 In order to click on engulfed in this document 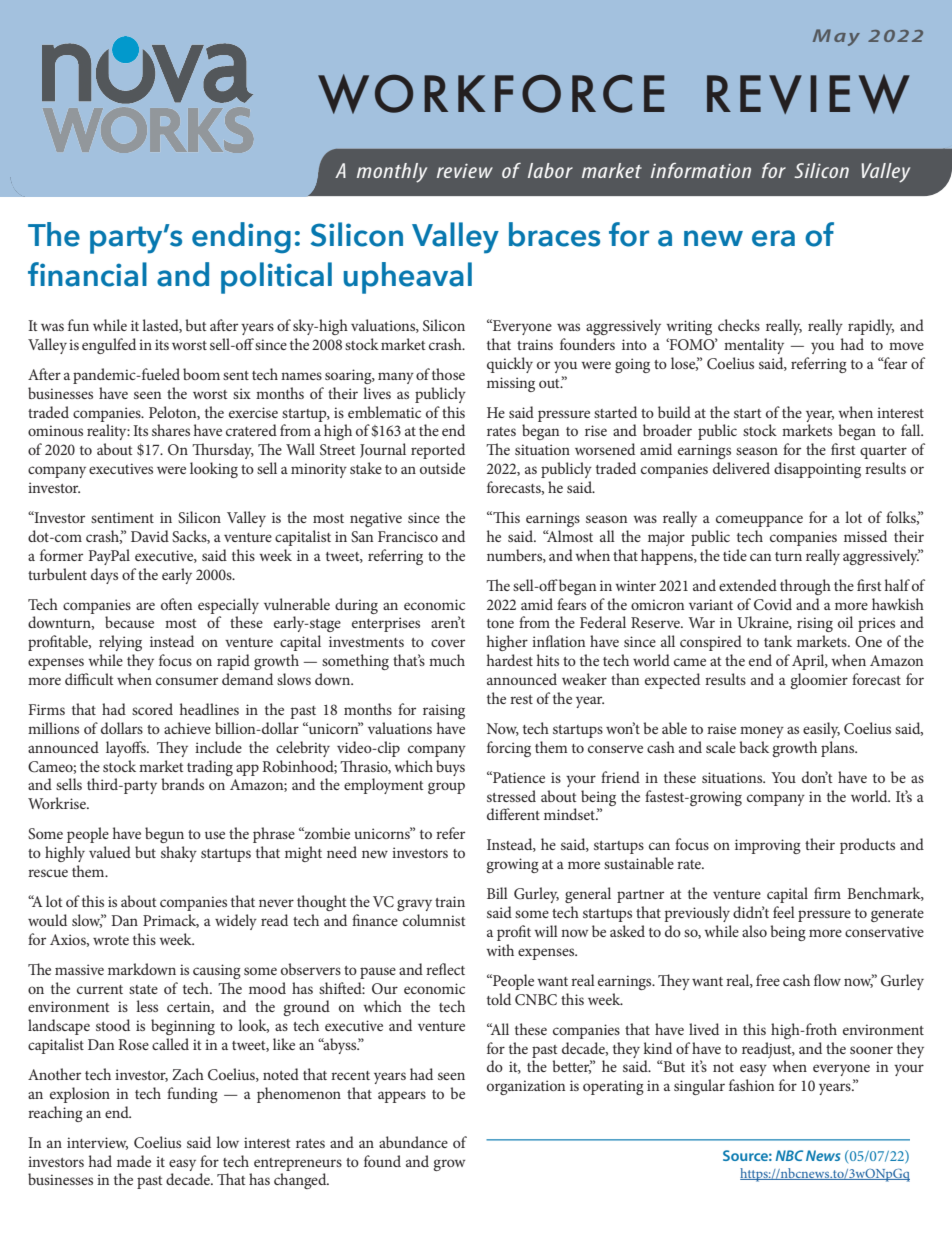, I will do `click(109, 346)`.
